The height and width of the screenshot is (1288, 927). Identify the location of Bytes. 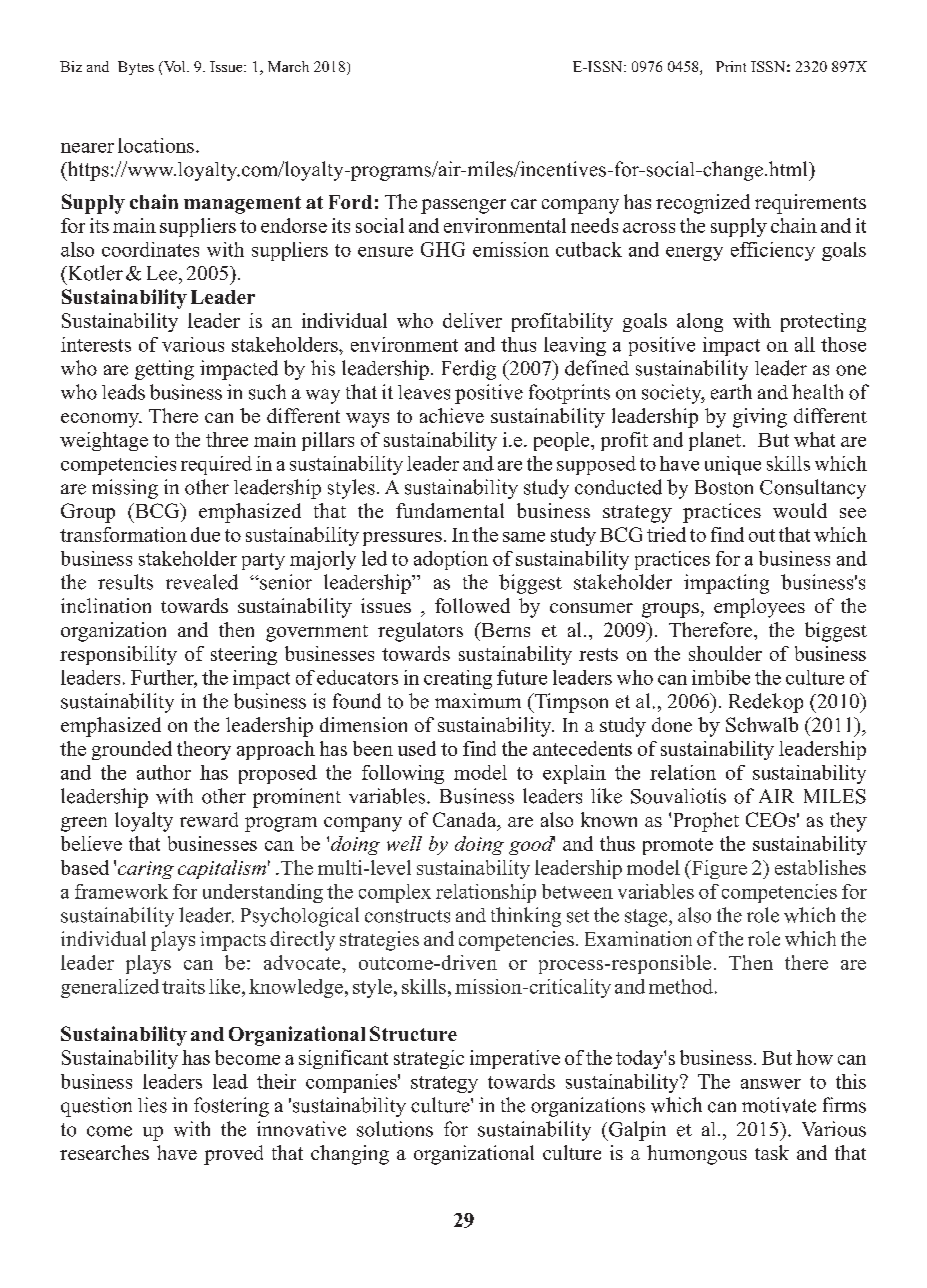
(136, 68).
